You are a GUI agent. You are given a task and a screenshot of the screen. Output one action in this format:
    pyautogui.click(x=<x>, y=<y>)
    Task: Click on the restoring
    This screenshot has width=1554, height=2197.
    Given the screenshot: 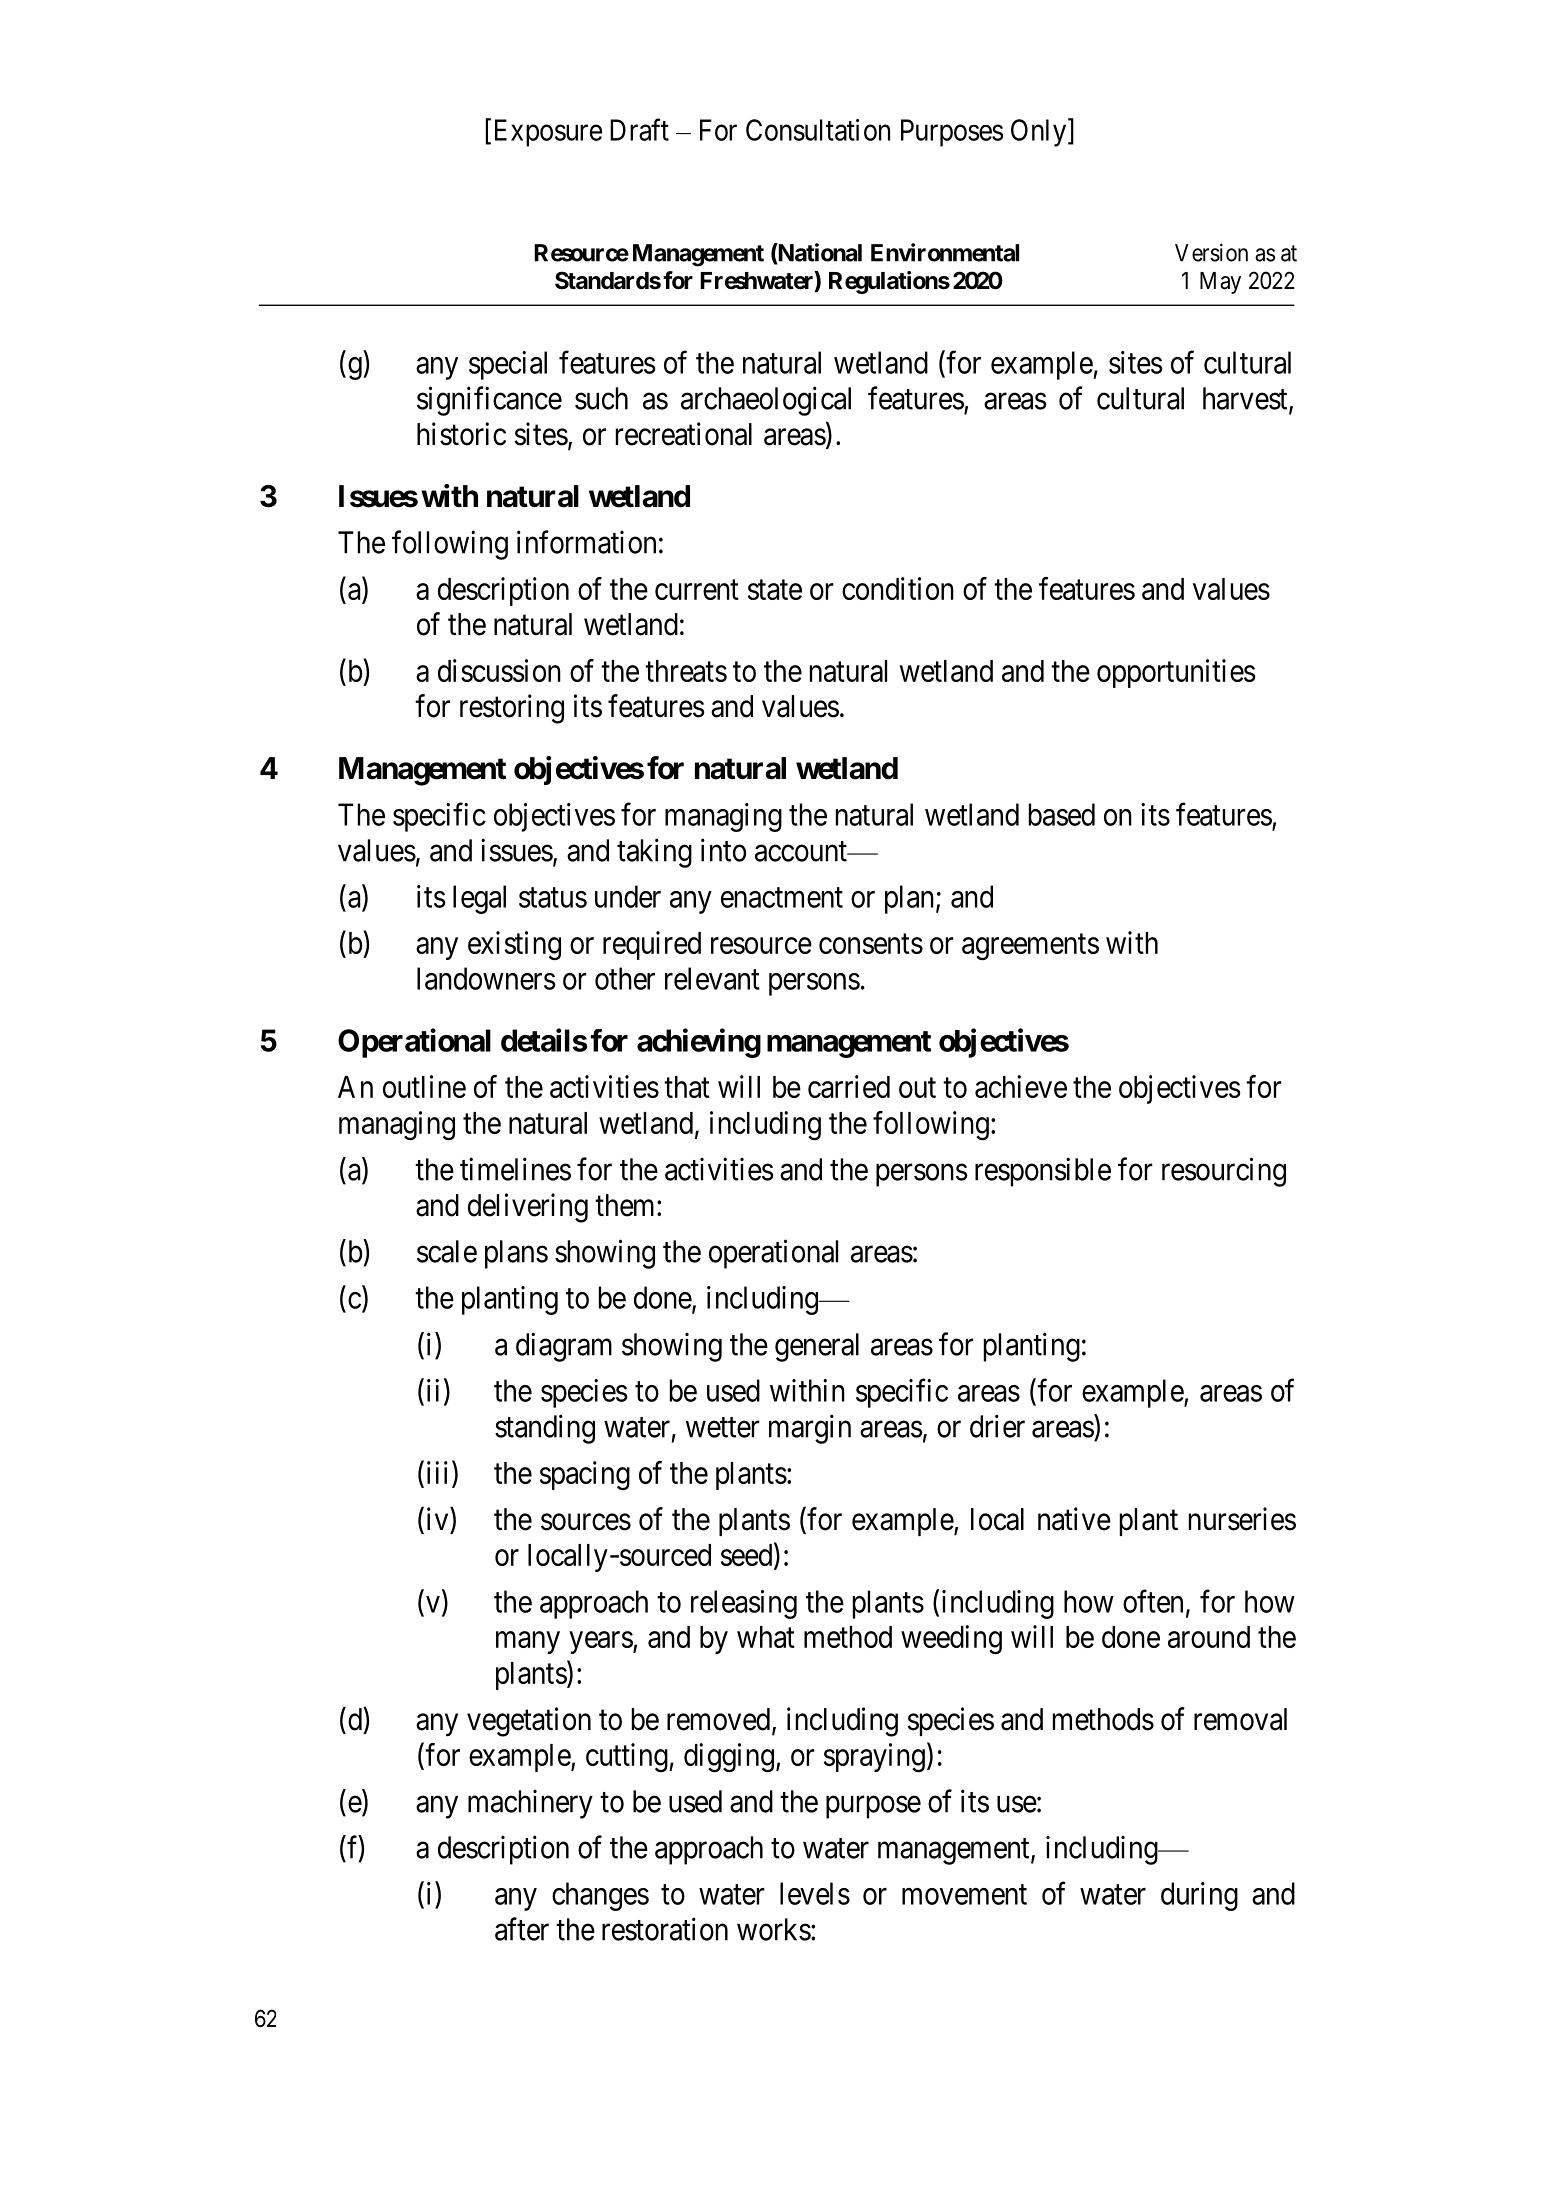 What is the action you would take?
    pyautogui.click(x=512, y=709)
